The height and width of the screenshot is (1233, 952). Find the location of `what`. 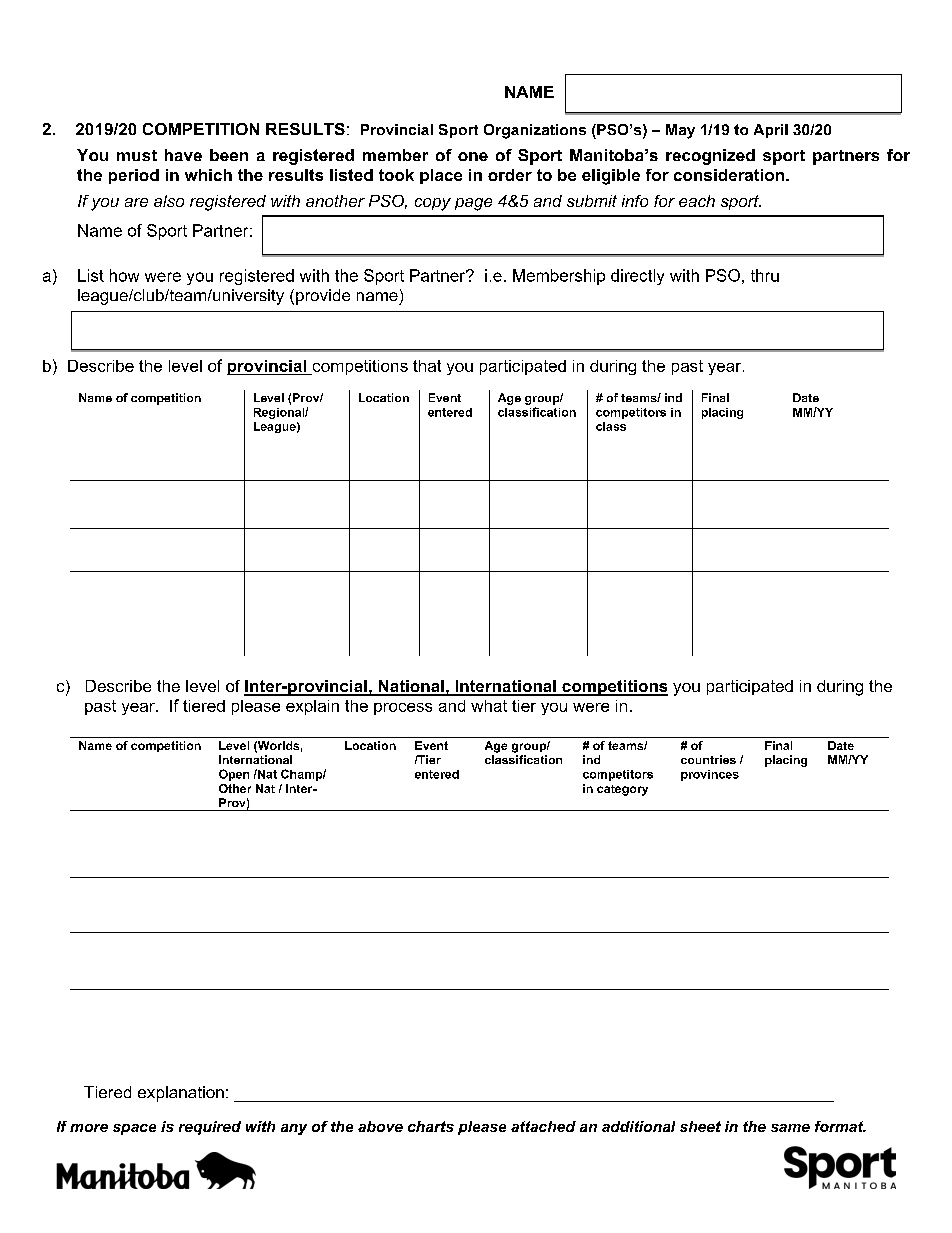

what is located at coordinates (489, 706).
